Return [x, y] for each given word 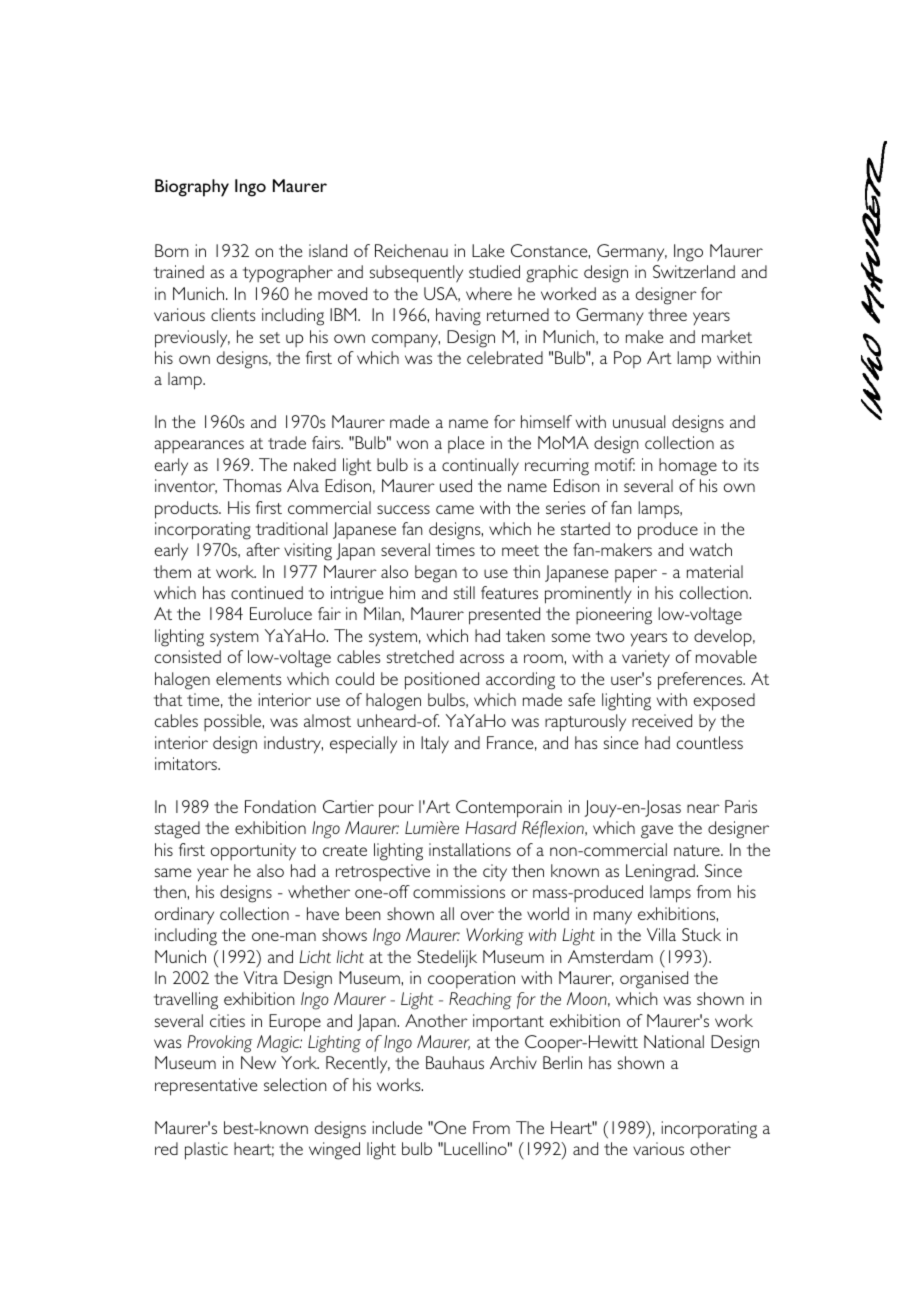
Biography [192, 188]
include [397, 1127]
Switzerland [694, 271]
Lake [488, 250]
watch [711, 549]
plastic [206, 1151]
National [674, 1041]
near [703, 808]
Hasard [491, 827]
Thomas [252, 485]
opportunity [253, 852]
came [455, 509]
